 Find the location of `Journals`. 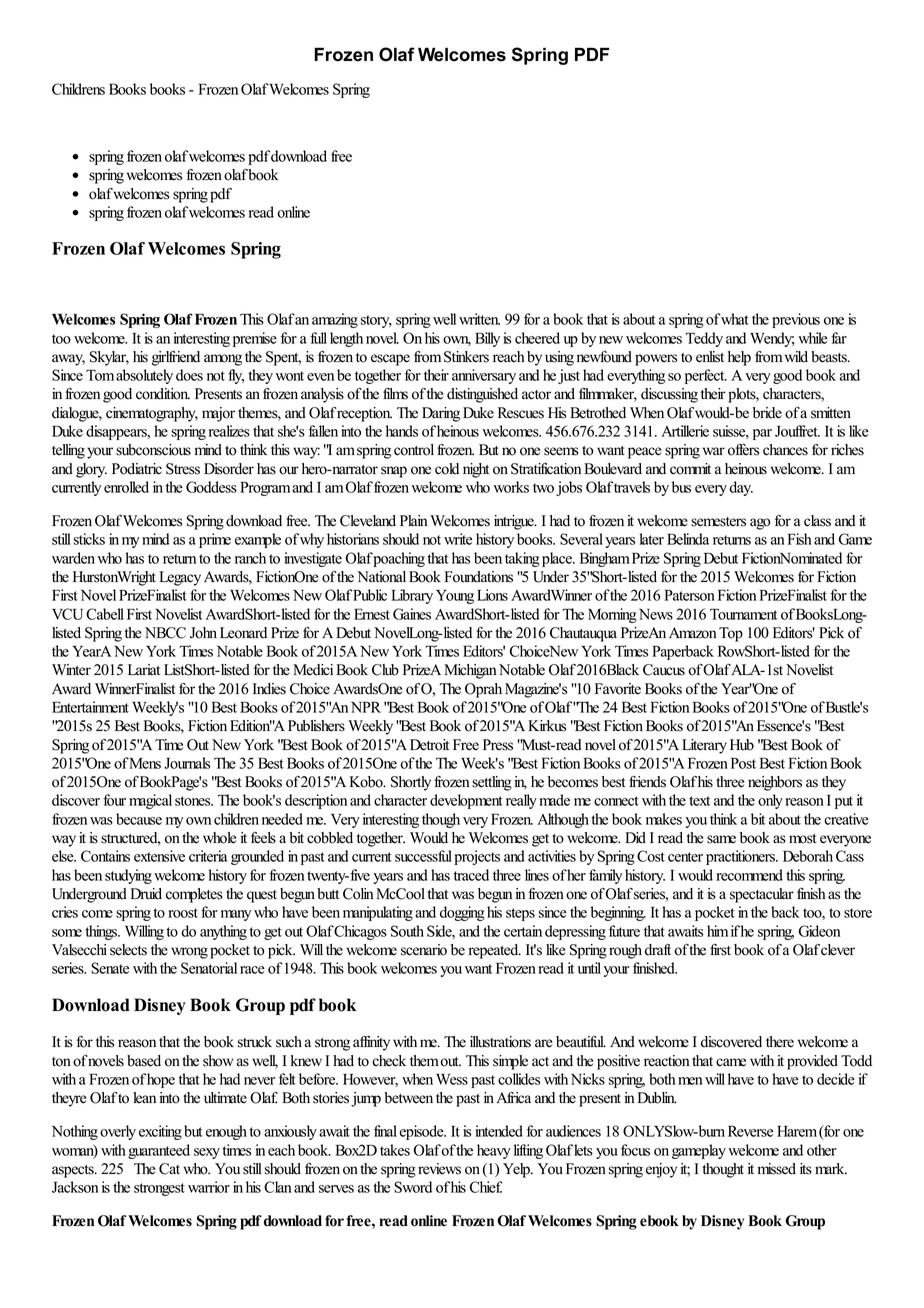

Journals is located at coordinates (187, 763).
